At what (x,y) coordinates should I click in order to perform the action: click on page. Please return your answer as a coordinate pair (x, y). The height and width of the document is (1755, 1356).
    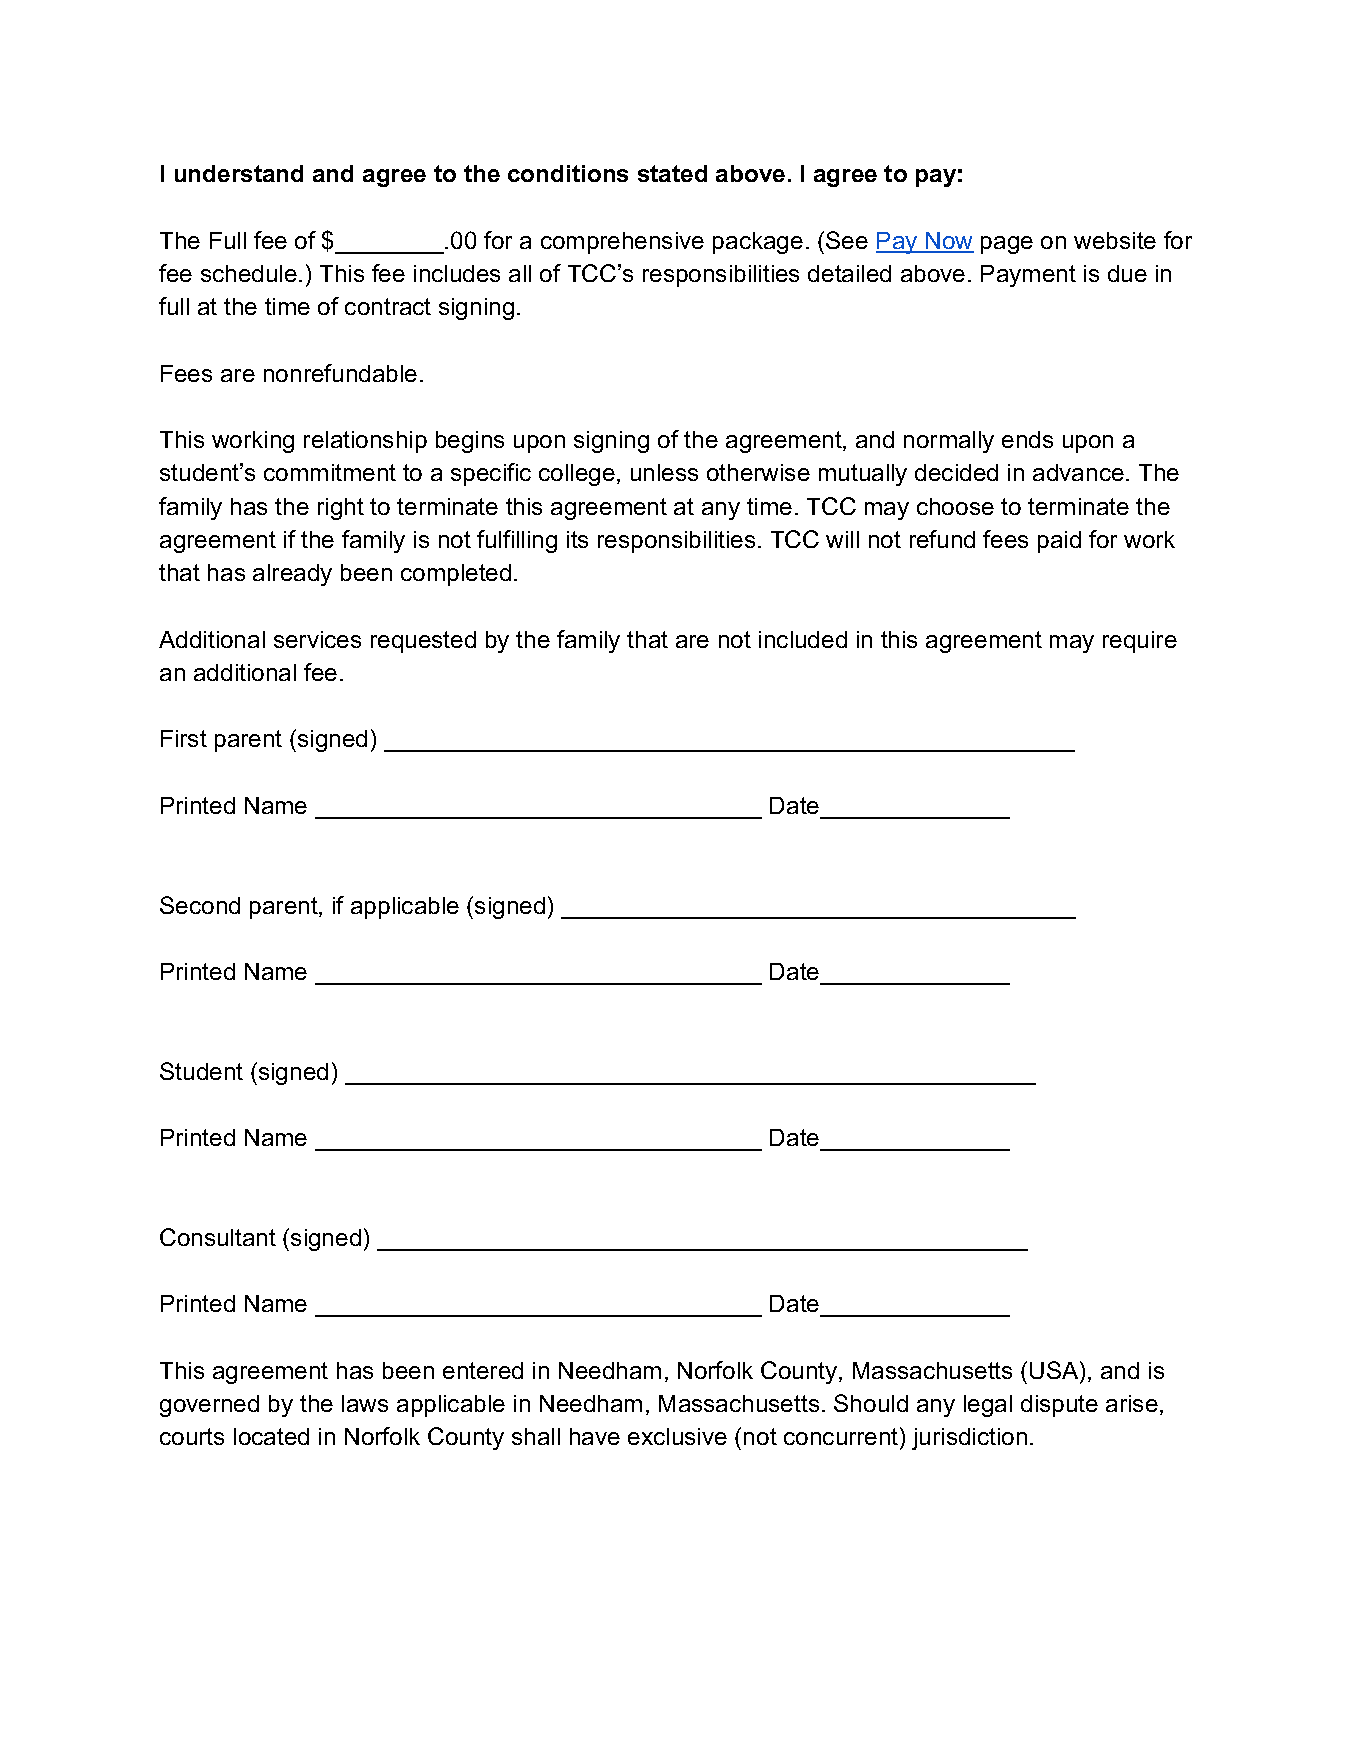
    Looking at the image, I should click on (1007, 245).
